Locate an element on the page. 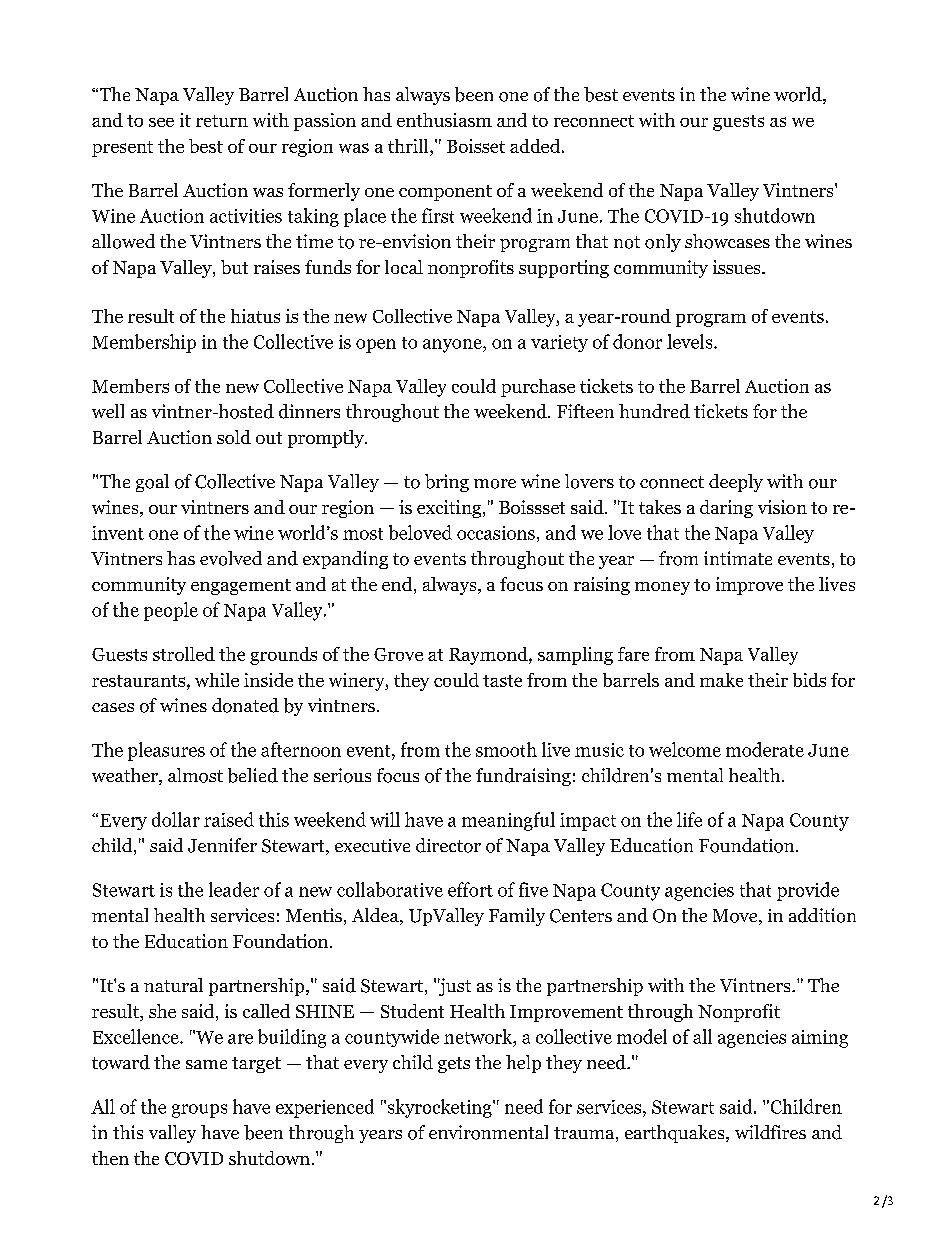  only is located at coordinates (663, 243).
